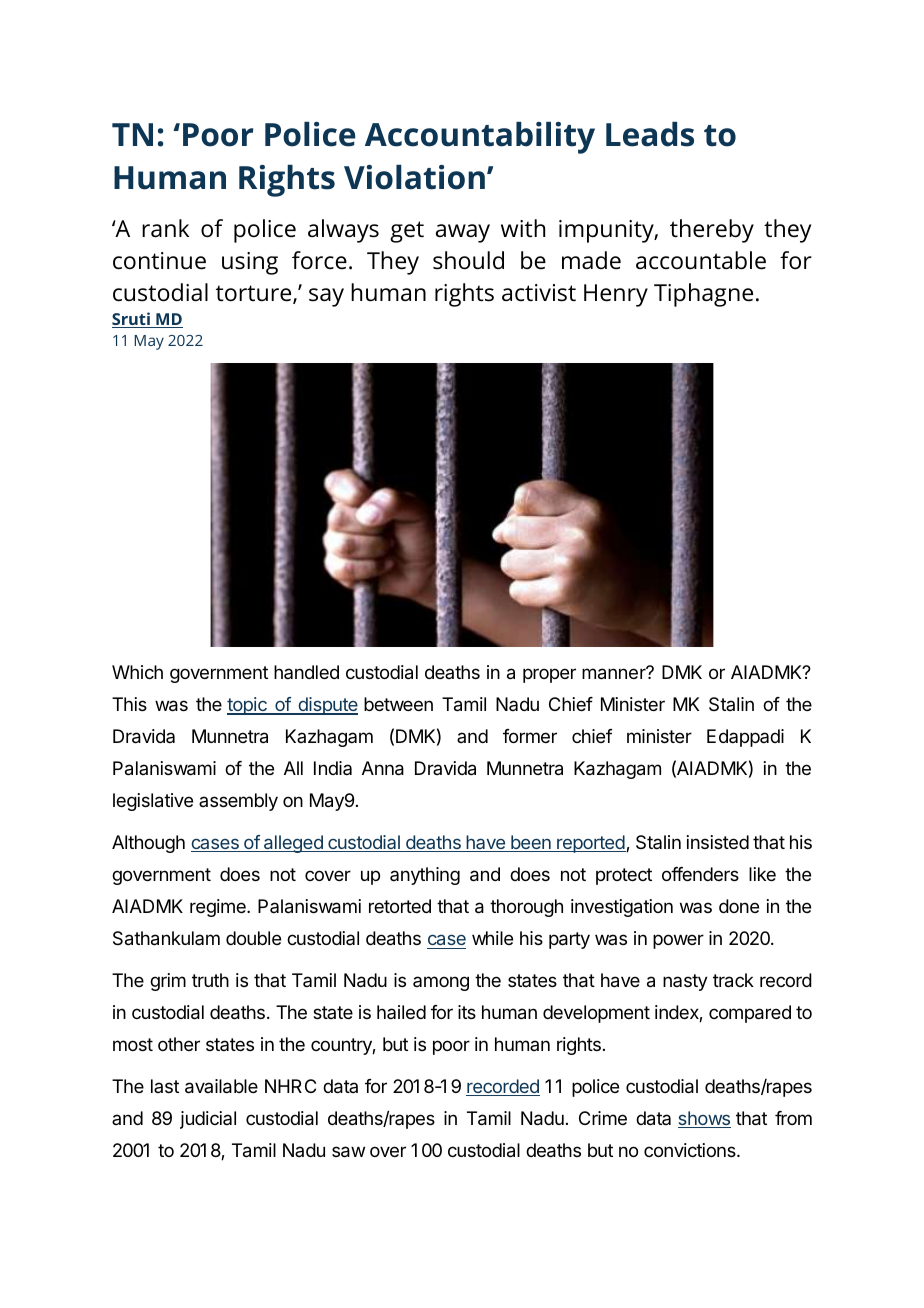 This screenshot has height=1308, width=924. Describe the element at coordinates (137, 672) in the screenshot. I see `Which` at that location.
